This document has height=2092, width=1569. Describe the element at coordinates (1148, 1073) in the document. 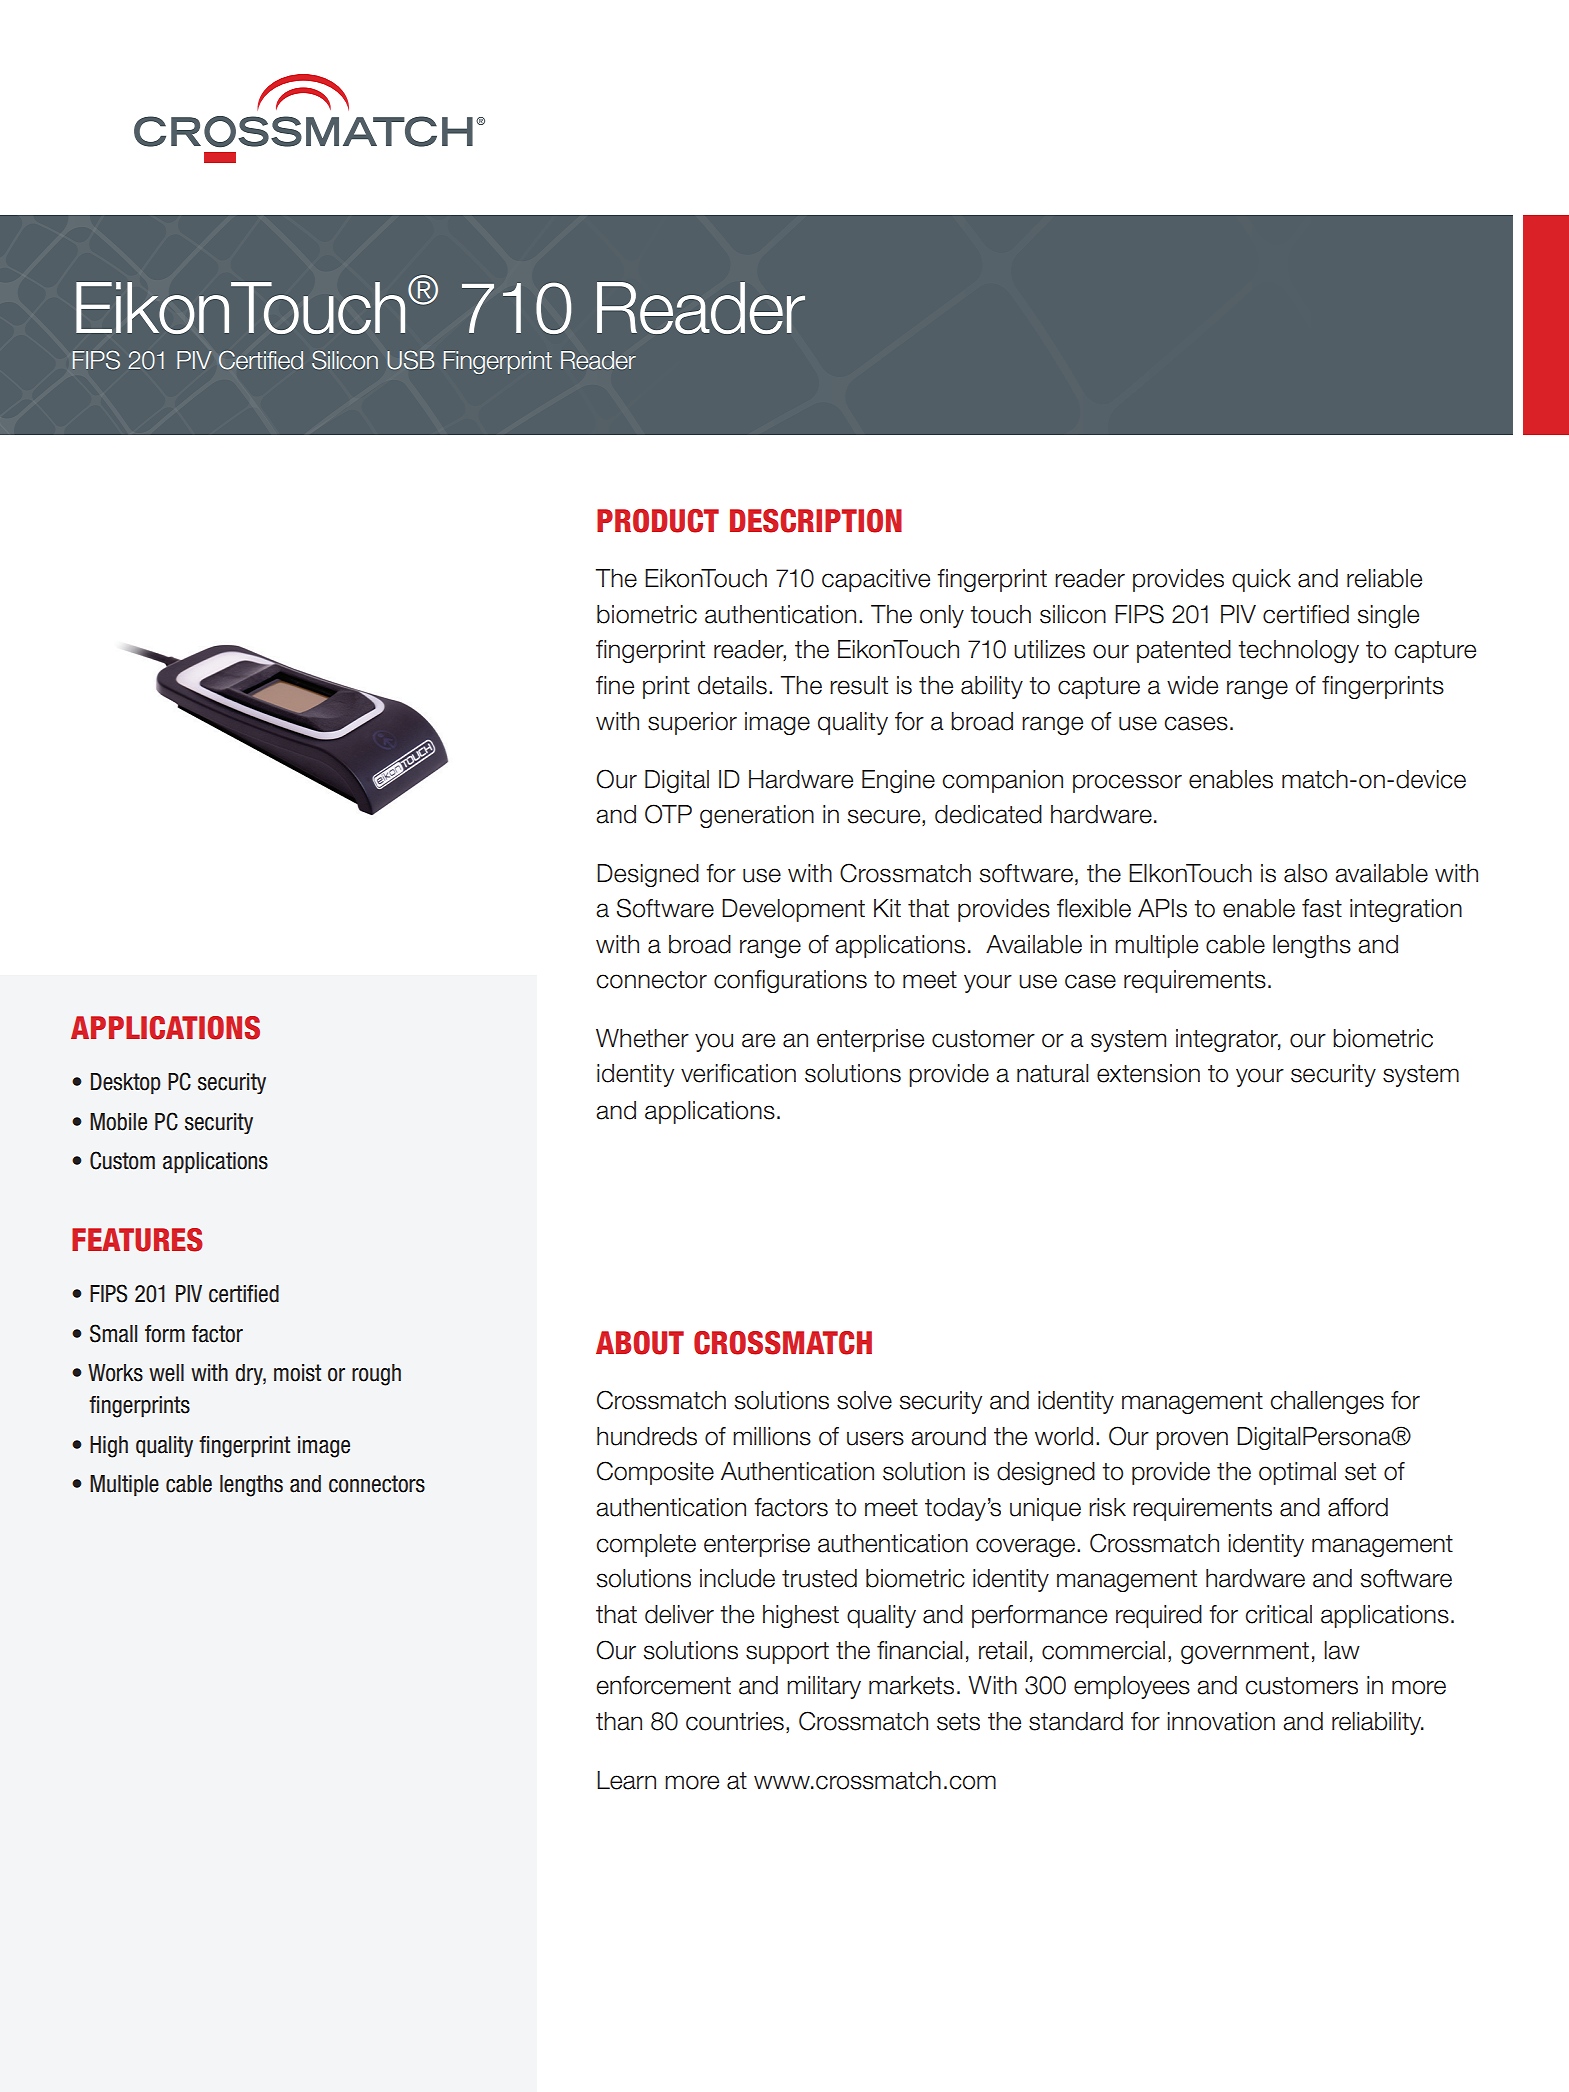

I see `extension` at that location.
